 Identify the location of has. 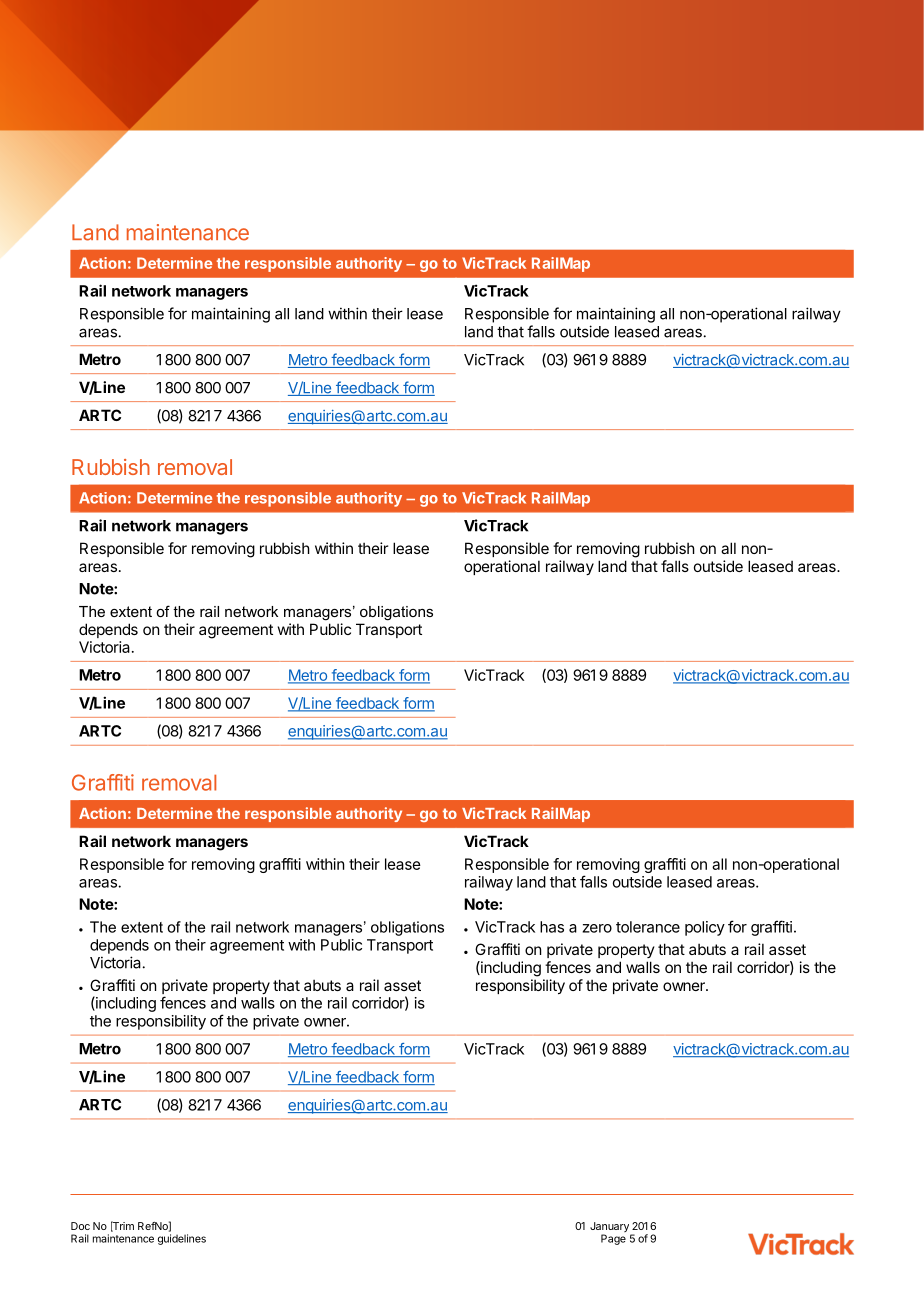
(552, 927).
